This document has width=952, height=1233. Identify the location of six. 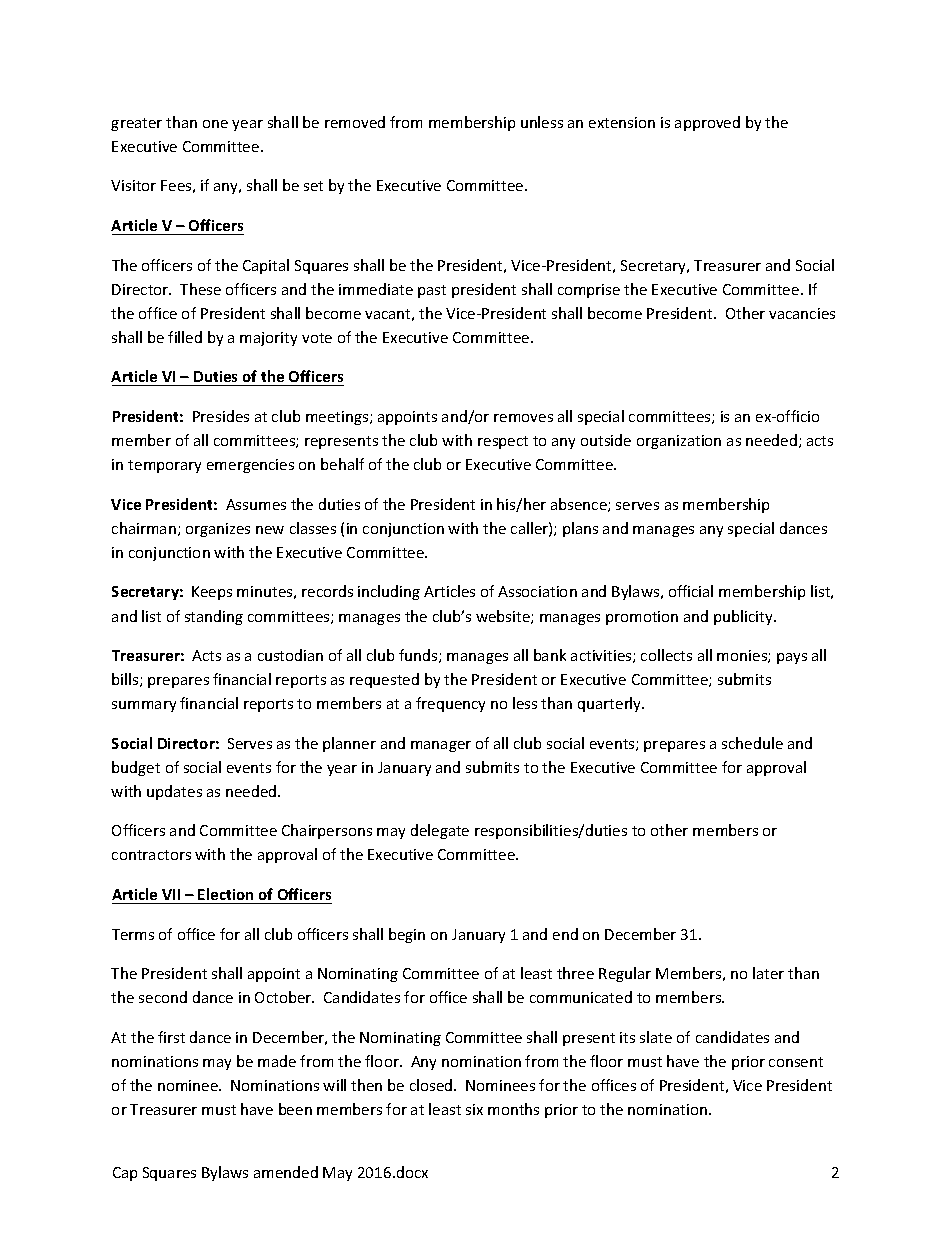
(474, 1109).
